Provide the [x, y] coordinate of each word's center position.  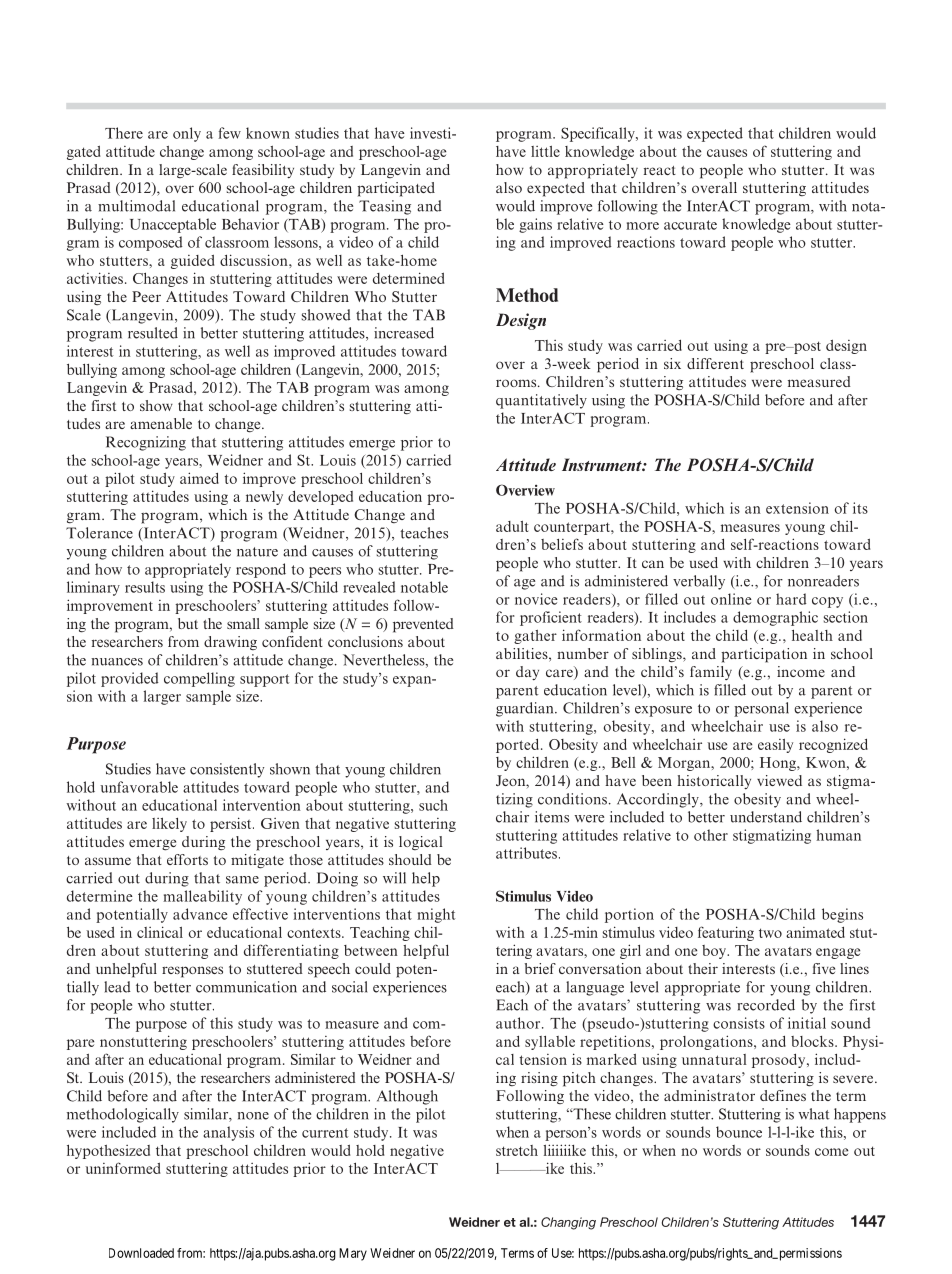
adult [512, 526]
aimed [199, 478]
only [187, 134]
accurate [690, 225]
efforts [187, 859]
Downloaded [141, 1253]
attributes [528, 853]
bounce [739, 1132]
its [860, 508]
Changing [568, 1223]
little [545, 151]
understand [766, 817]
